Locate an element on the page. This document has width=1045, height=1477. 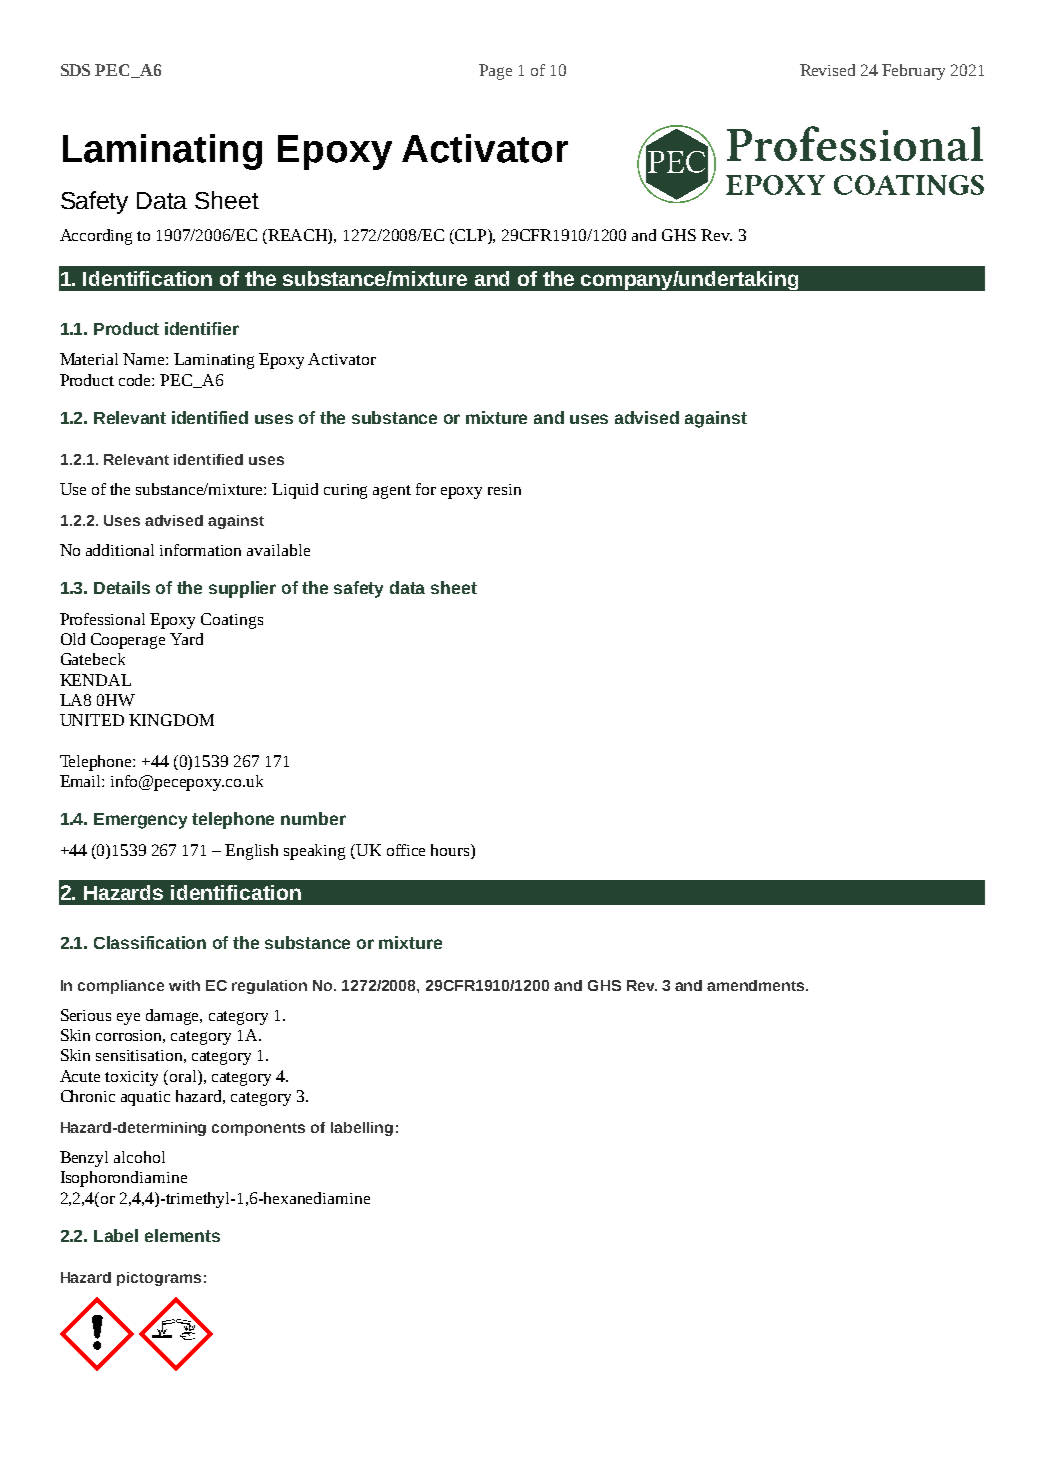
elements is located at coordinates (182, 1235).
